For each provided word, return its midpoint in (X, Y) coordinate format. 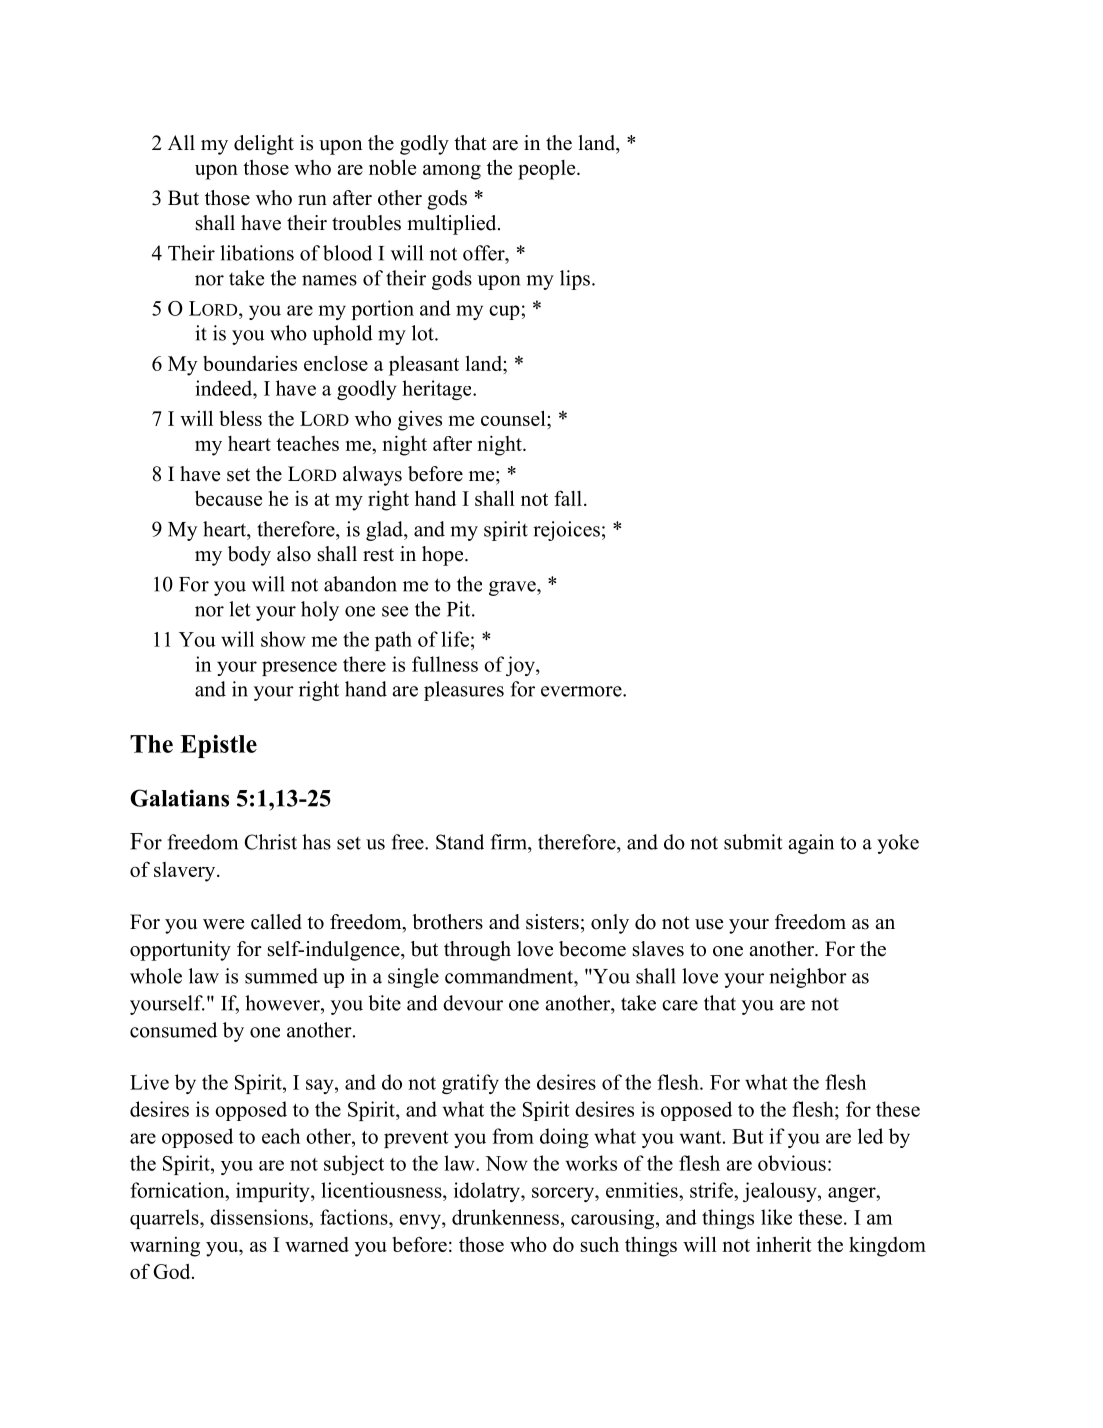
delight (264, 145)
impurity (274, 1192)
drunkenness (505, 1217)
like (776, 1217)
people (548, 170)
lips (575, 280)
